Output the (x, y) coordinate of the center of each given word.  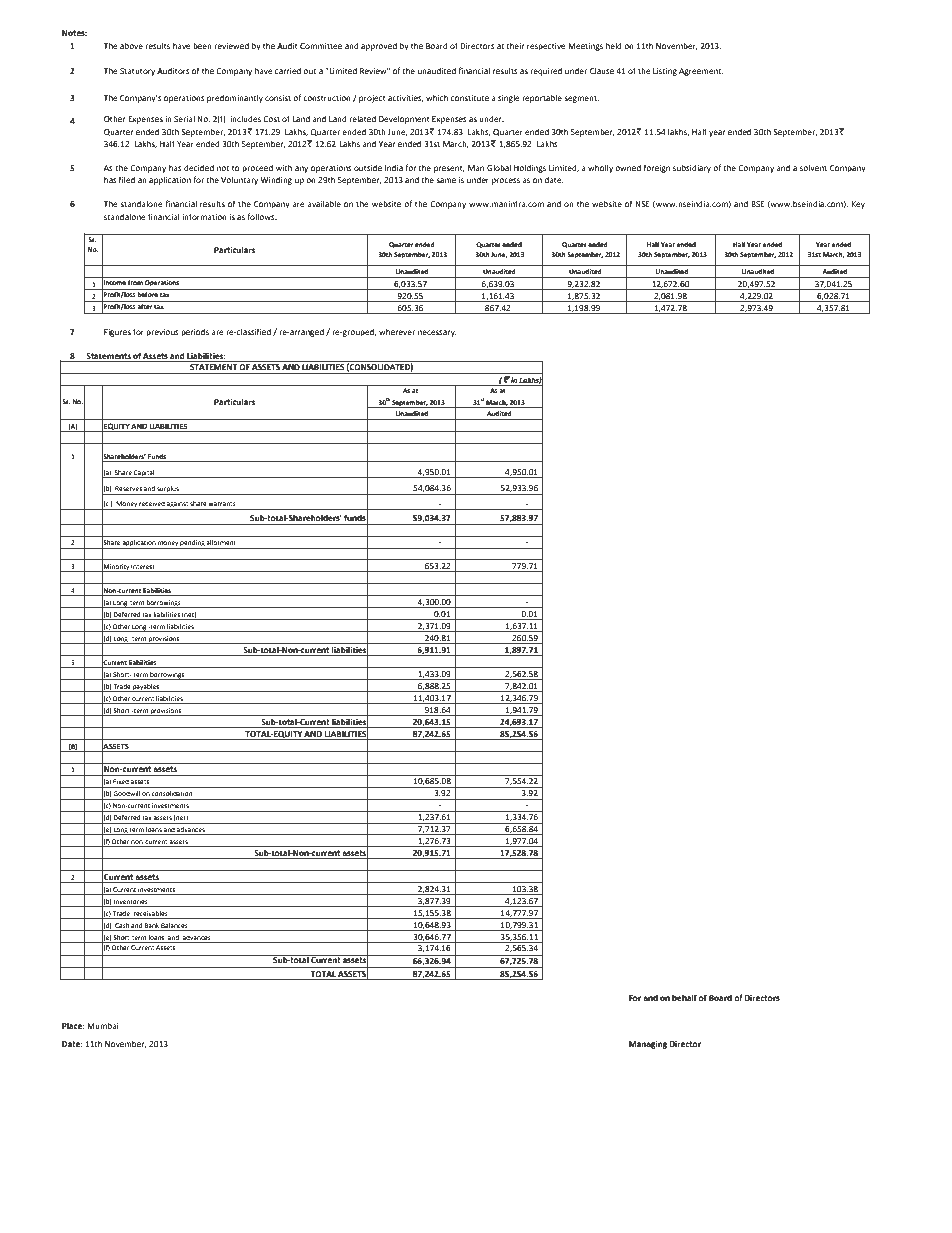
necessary (437, 333)
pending (192, 544)
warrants (222, 504)
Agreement (701, 72)
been (202, 46)
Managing (648, 1045)
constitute (470, 98)
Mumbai (103, 1026)
